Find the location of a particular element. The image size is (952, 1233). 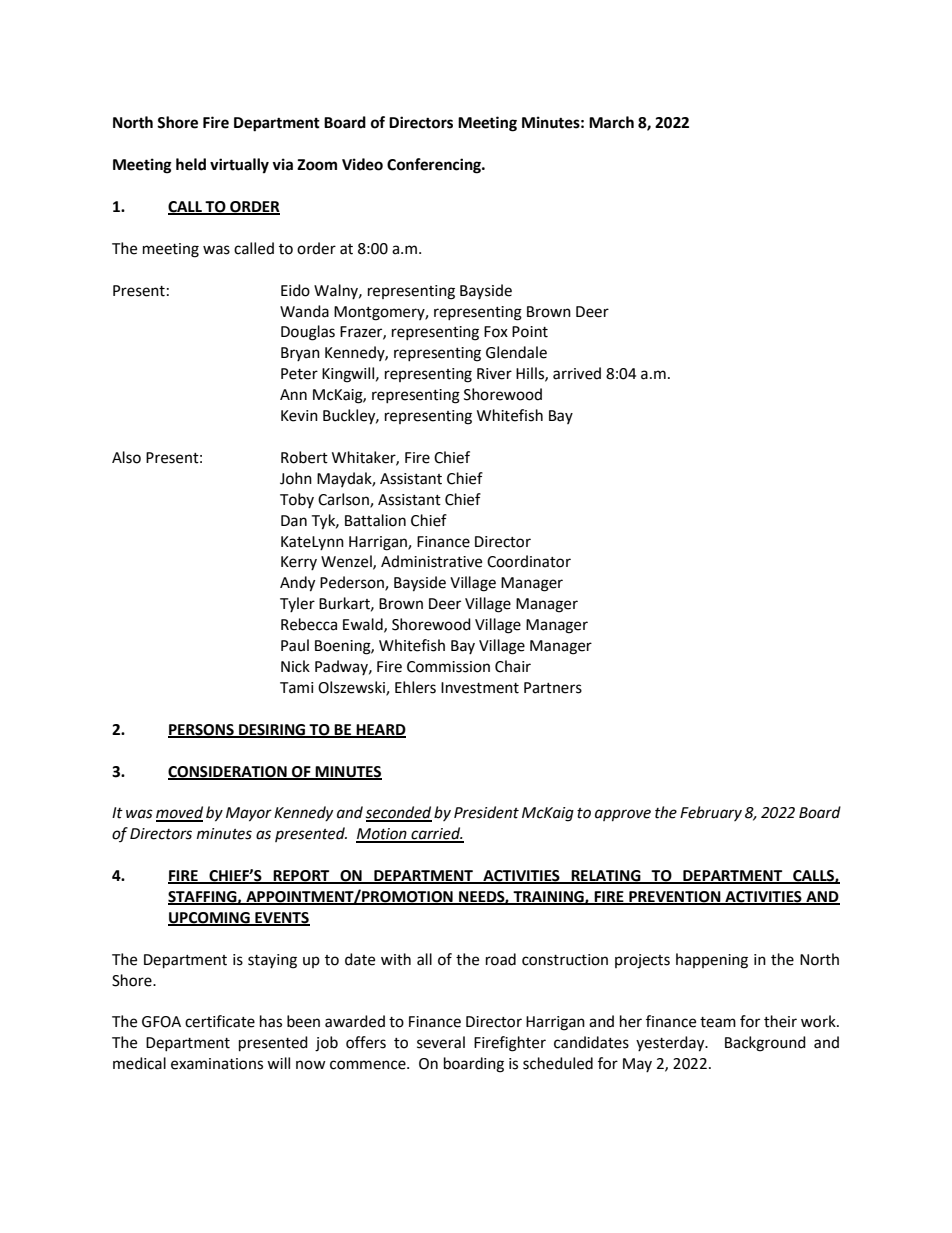

moved is located at coordinates (179, 813).
